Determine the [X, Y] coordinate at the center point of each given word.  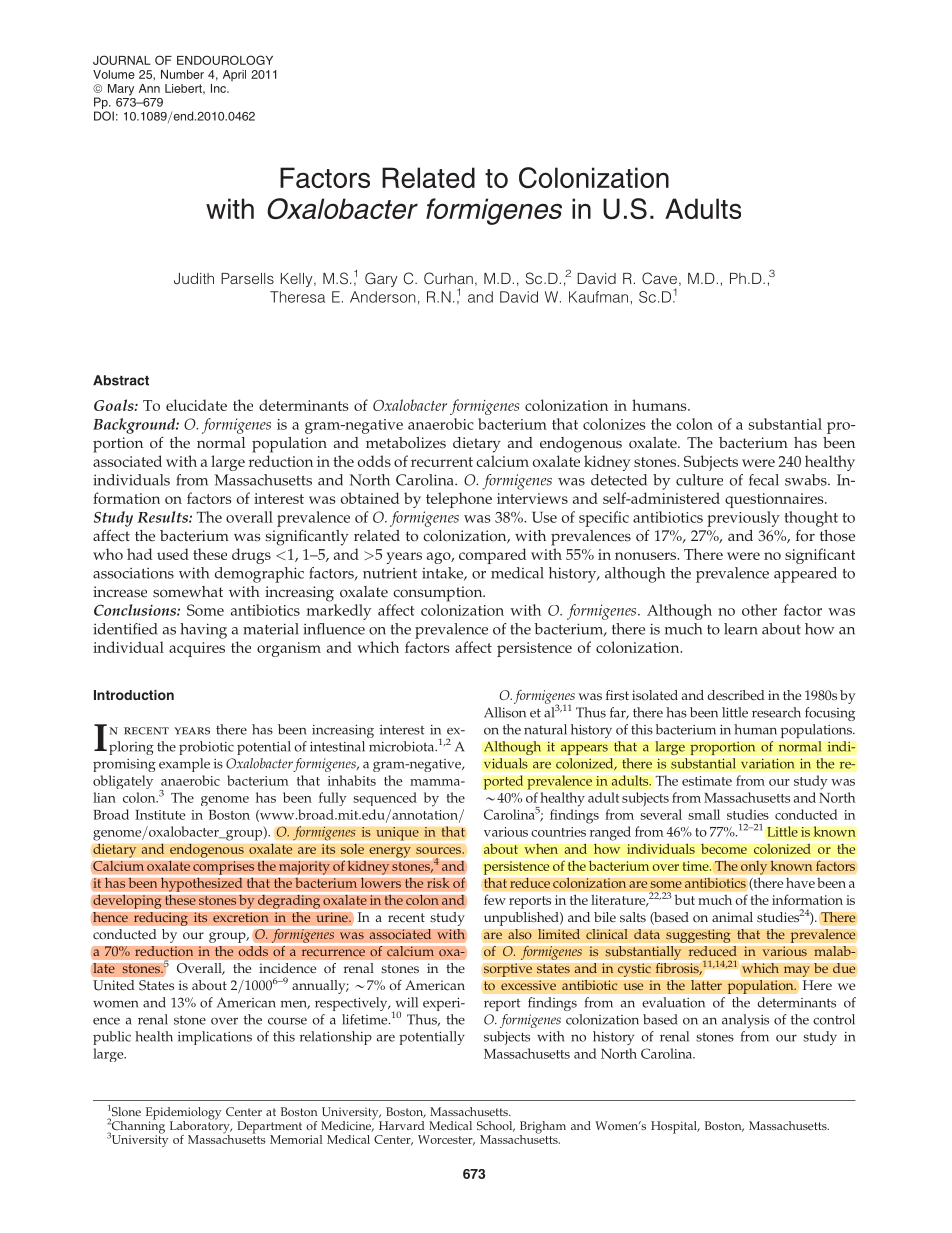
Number [182, 74]
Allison [505, 712]
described [736, 695]
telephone [459, 500]
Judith [194, 278]
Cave [659, 278]
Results [163, 517]
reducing [161, 919]
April [234, 75]
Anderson [383, 297]
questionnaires [775, 500]
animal [732, 917]
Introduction [134, 695]
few [495, 899]
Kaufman [598, 297]
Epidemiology [183, 1114]
